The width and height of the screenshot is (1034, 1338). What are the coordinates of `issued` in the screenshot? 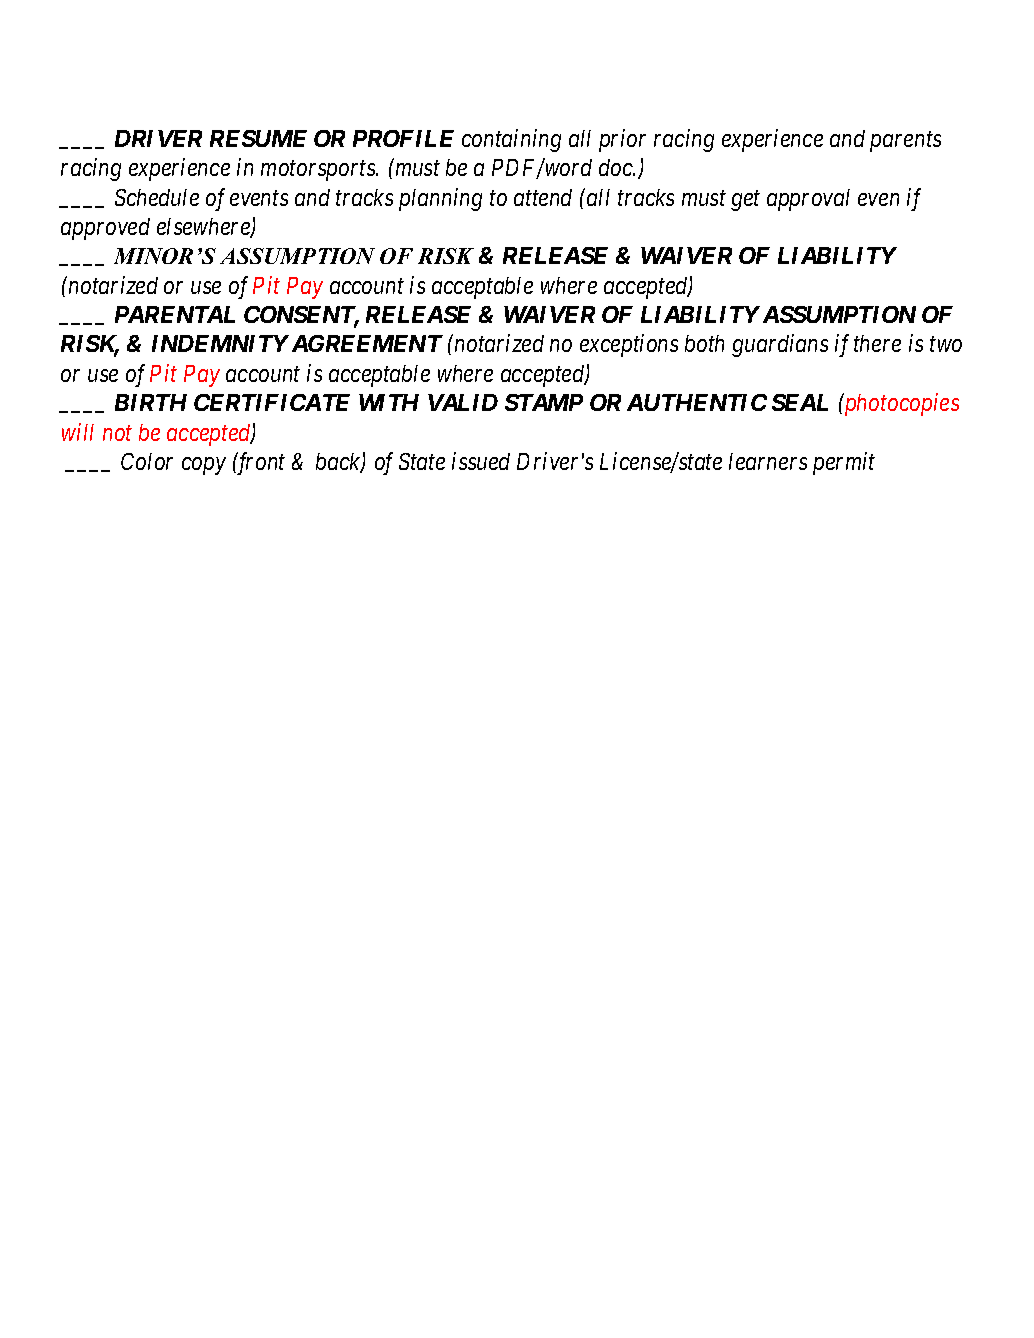 It's located at (481, 461).
